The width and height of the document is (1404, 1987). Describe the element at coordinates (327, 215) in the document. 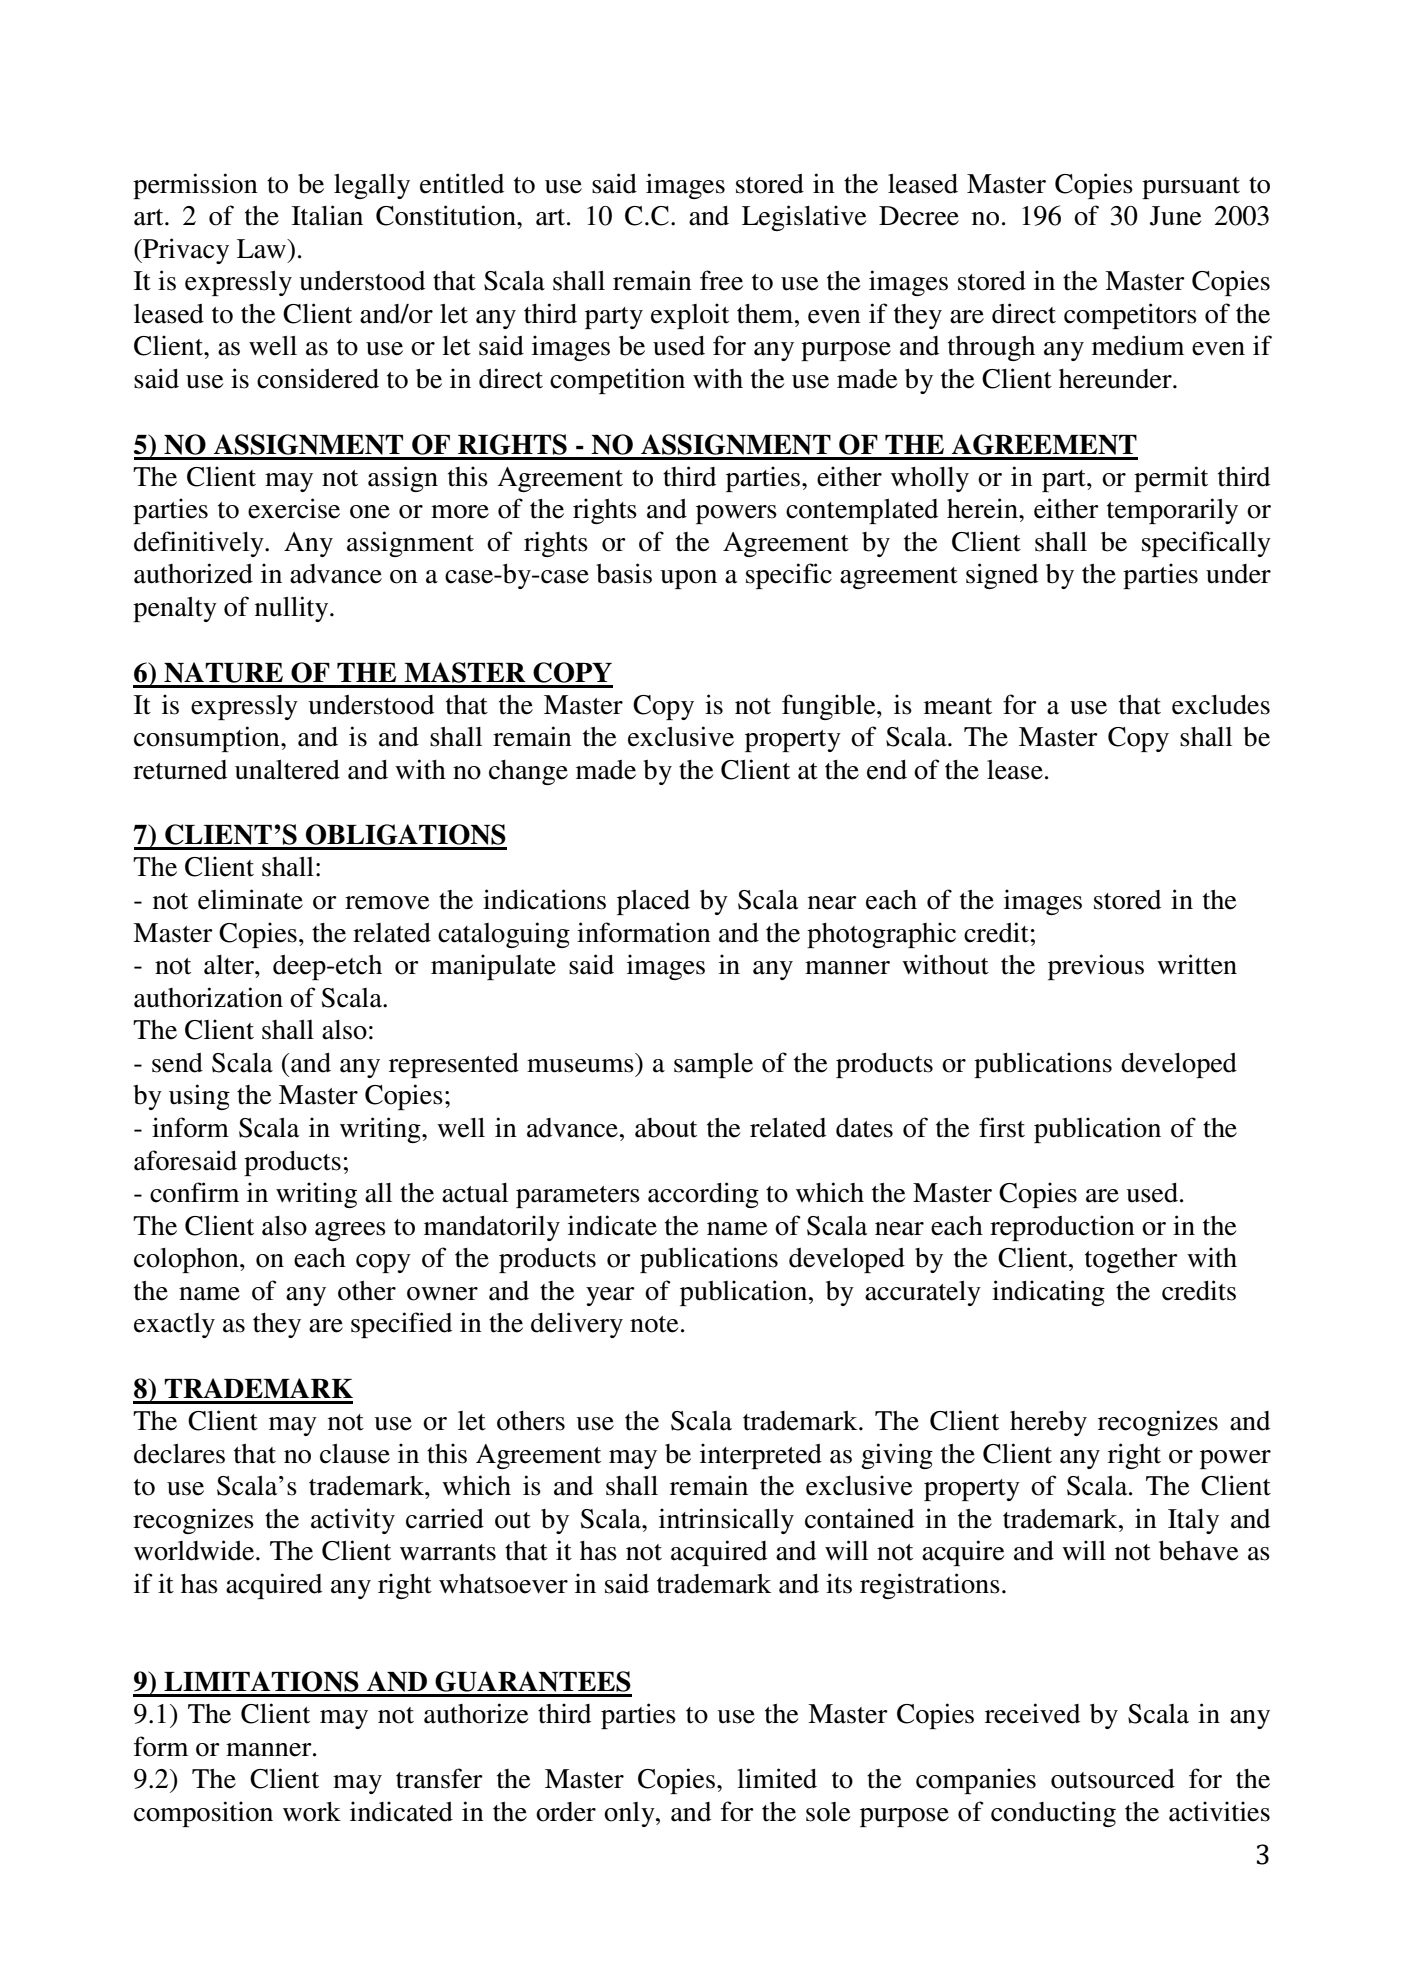

I see `Italian` at that location.
